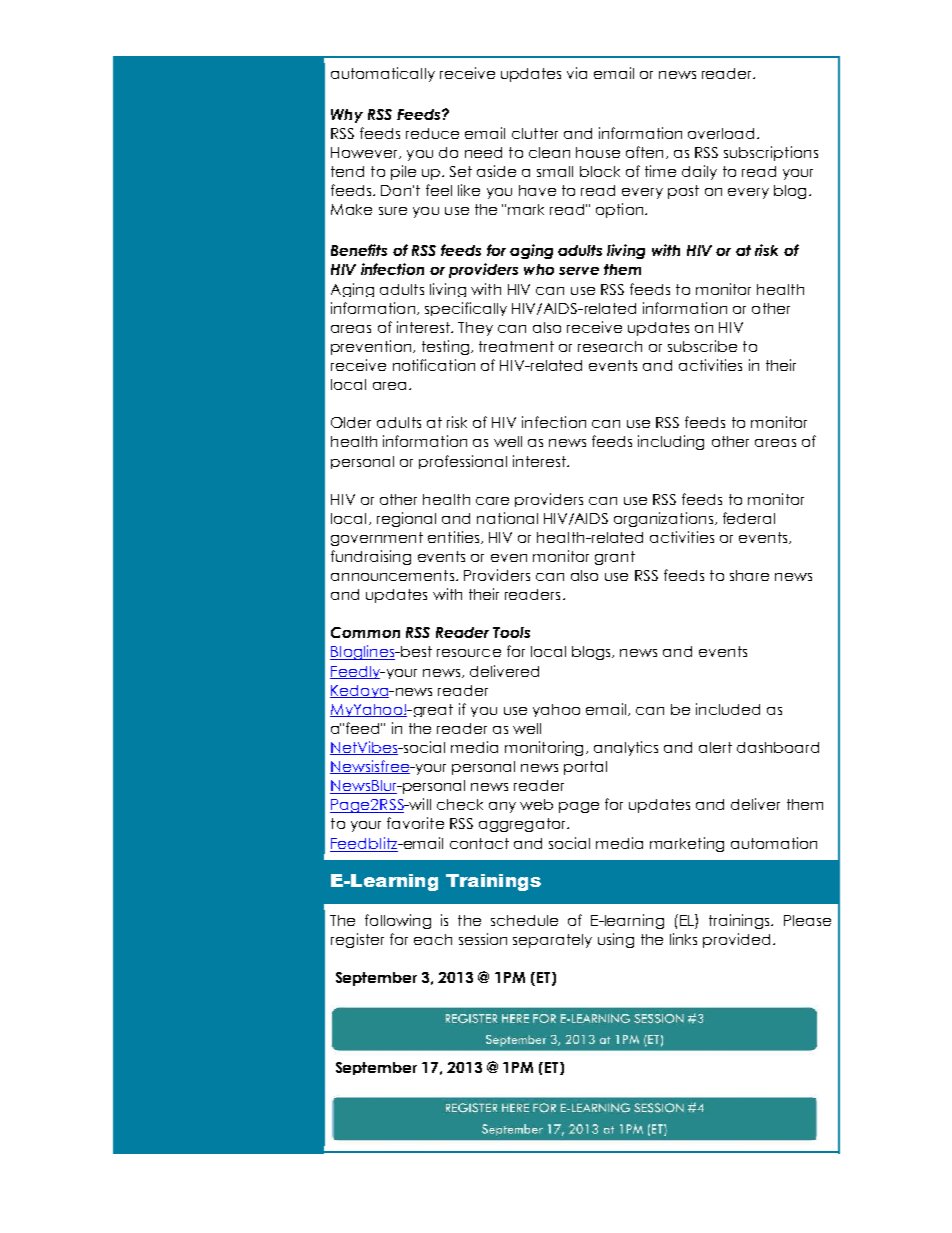  What do you see at coordinates (406, 519) in the screenshot?
I see `regional` at bounding box center [406, 519].
